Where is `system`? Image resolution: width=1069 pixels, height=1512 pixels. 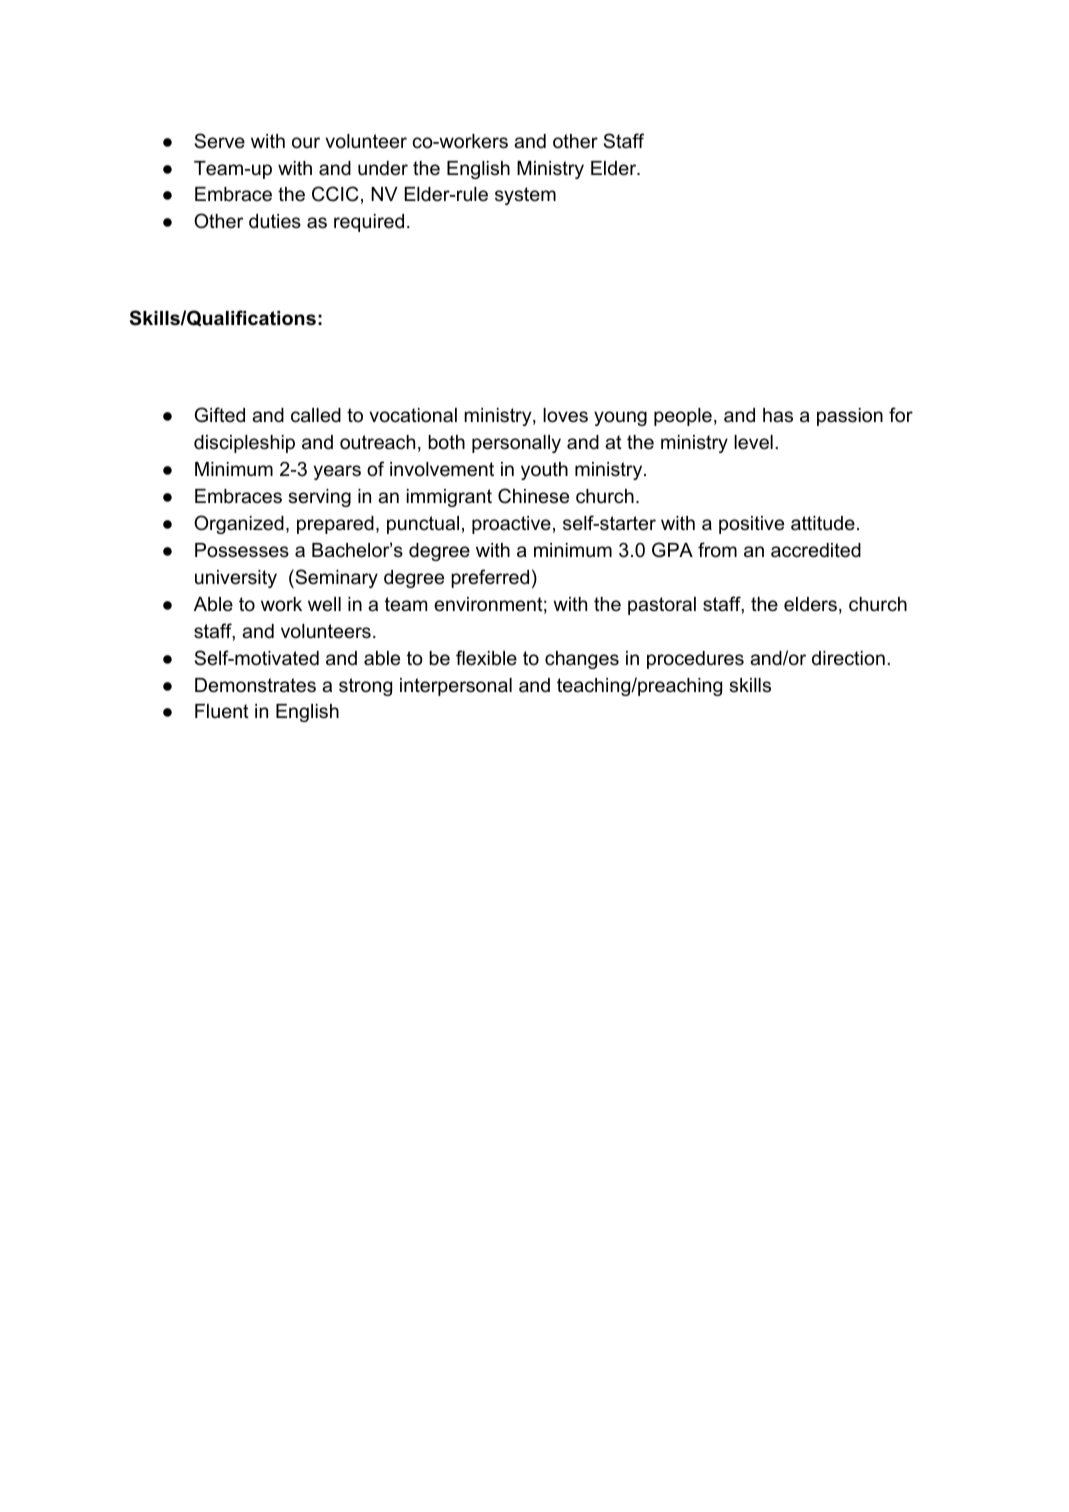 system is located at coordinates (525, 196).
